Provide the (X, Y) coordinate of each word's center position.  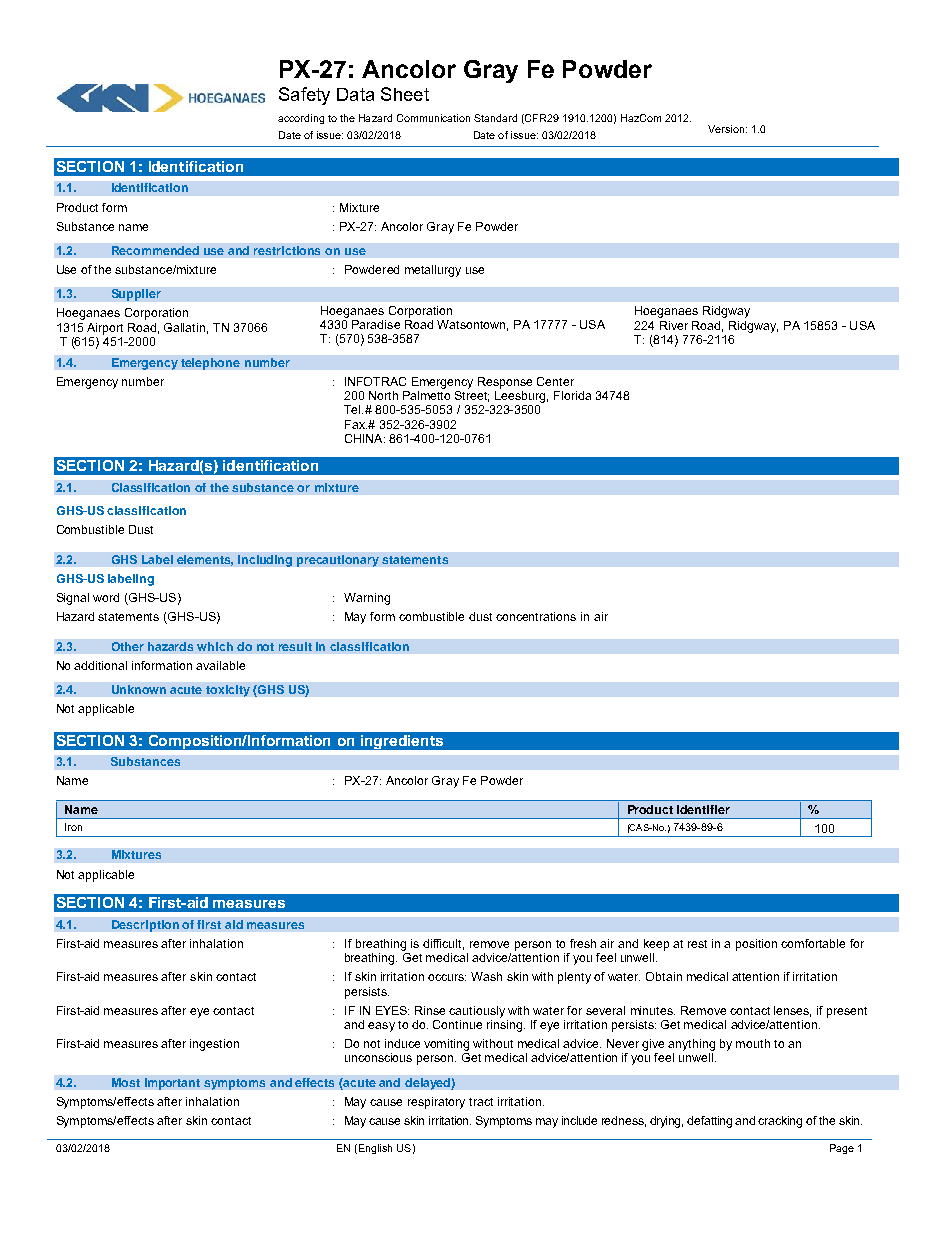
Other (128, 646)
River (674, 325)
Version (726, 129)
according (301, 119)
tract (481, 1102)
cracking (780, 1122)
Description (145, 926)
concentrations (536, 616)
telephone (210, 364)
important (172, 1084)
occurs (447, 977)
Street (472, 395)
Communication (433, 118)
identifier (703, 809)
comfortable (813, 943)
